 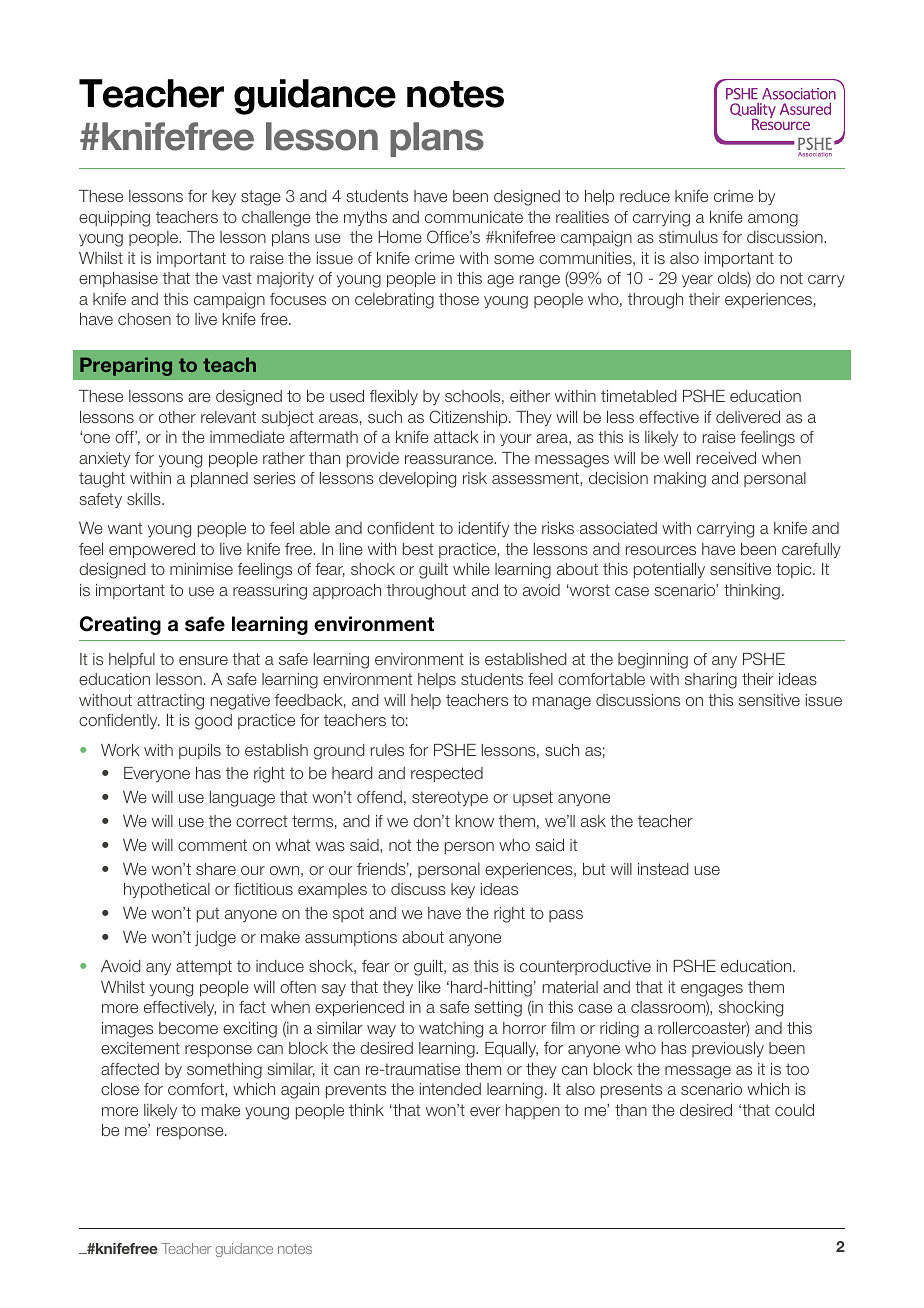 I want to click on stimulus, so click(x=688, y=237).
